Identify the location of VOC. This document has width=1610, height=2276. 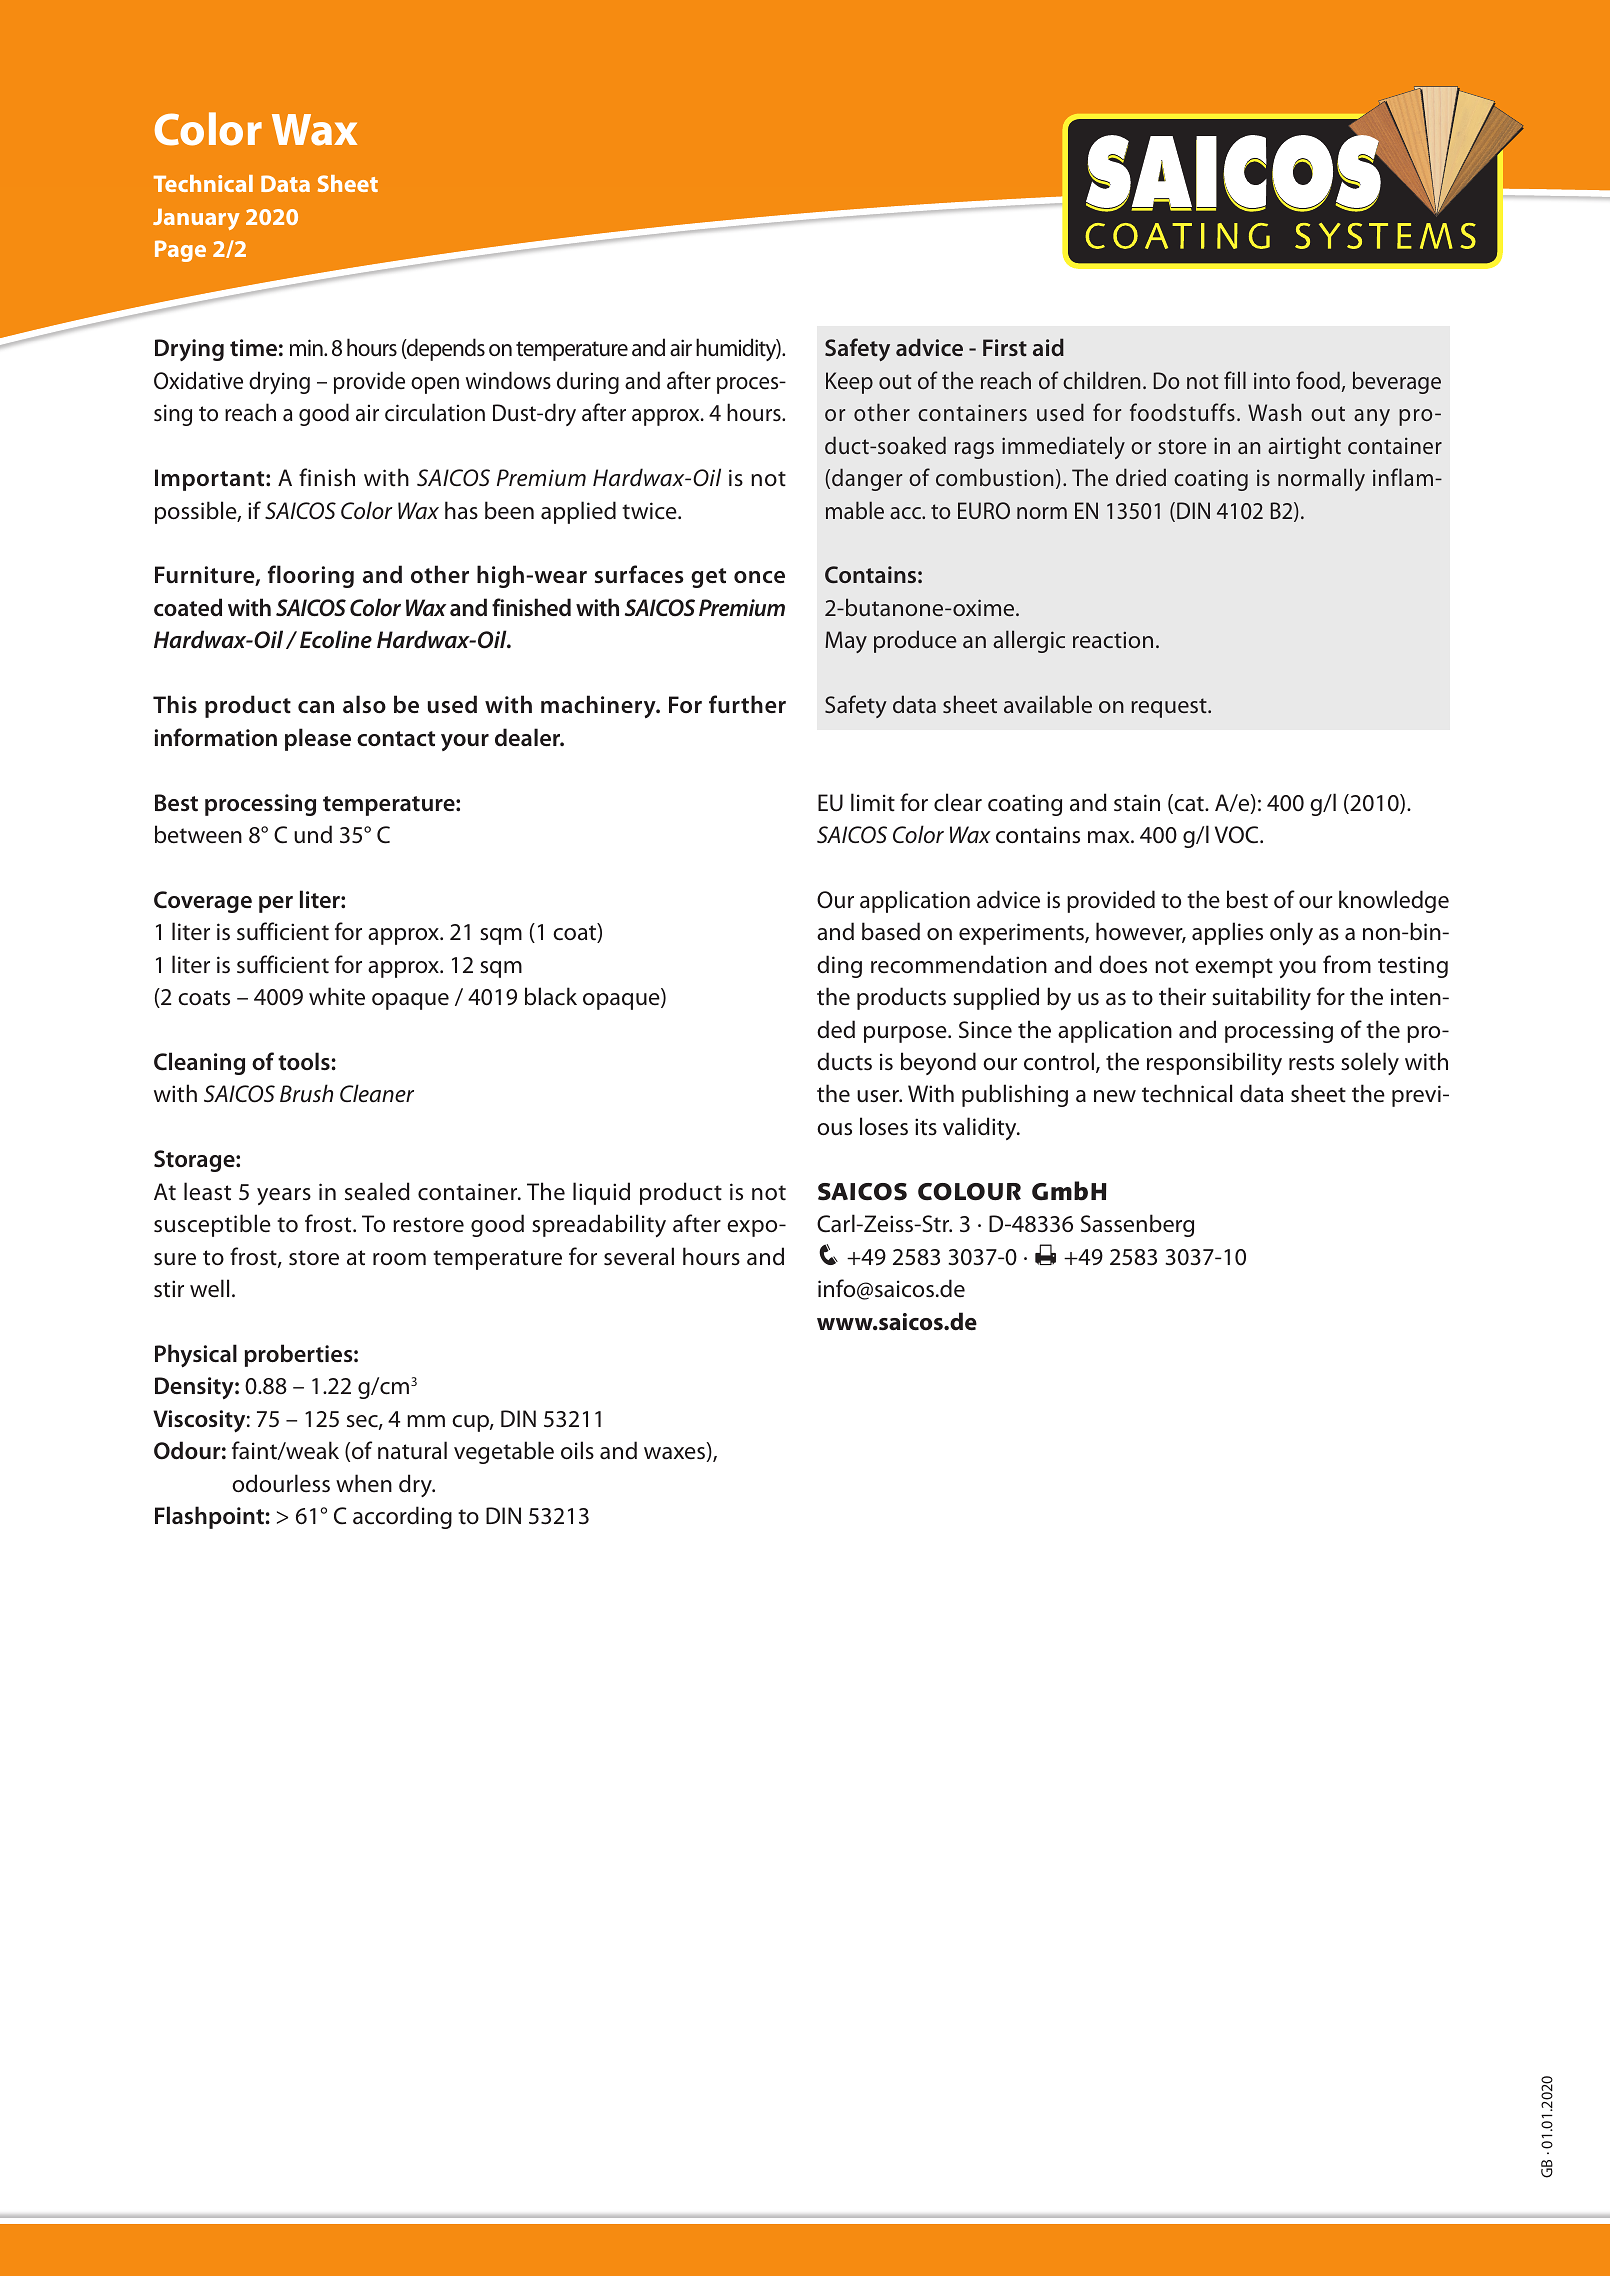
(1238, 835).
